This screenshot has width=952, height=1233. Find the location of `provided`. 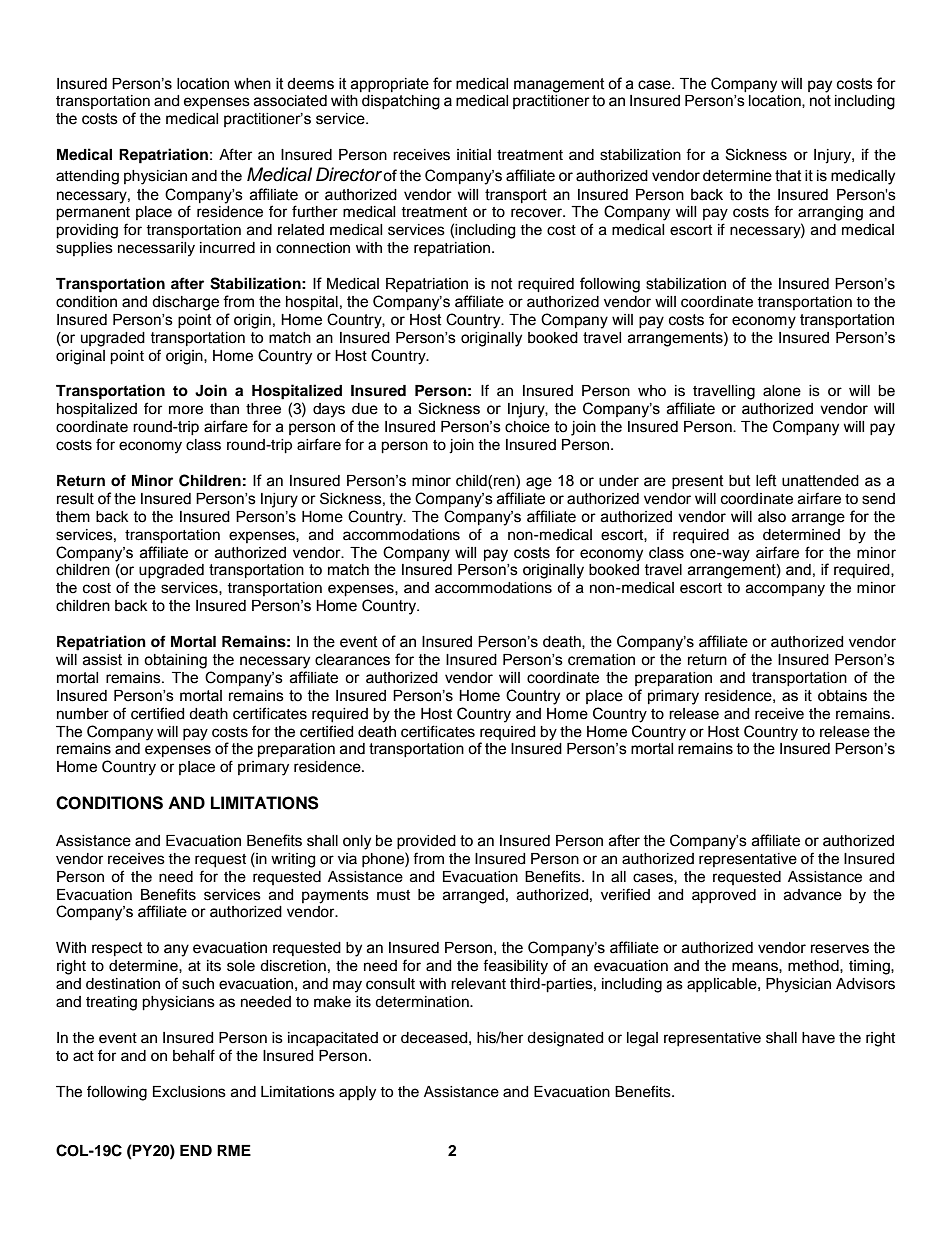

provided is located at coordinates (426, 842).
